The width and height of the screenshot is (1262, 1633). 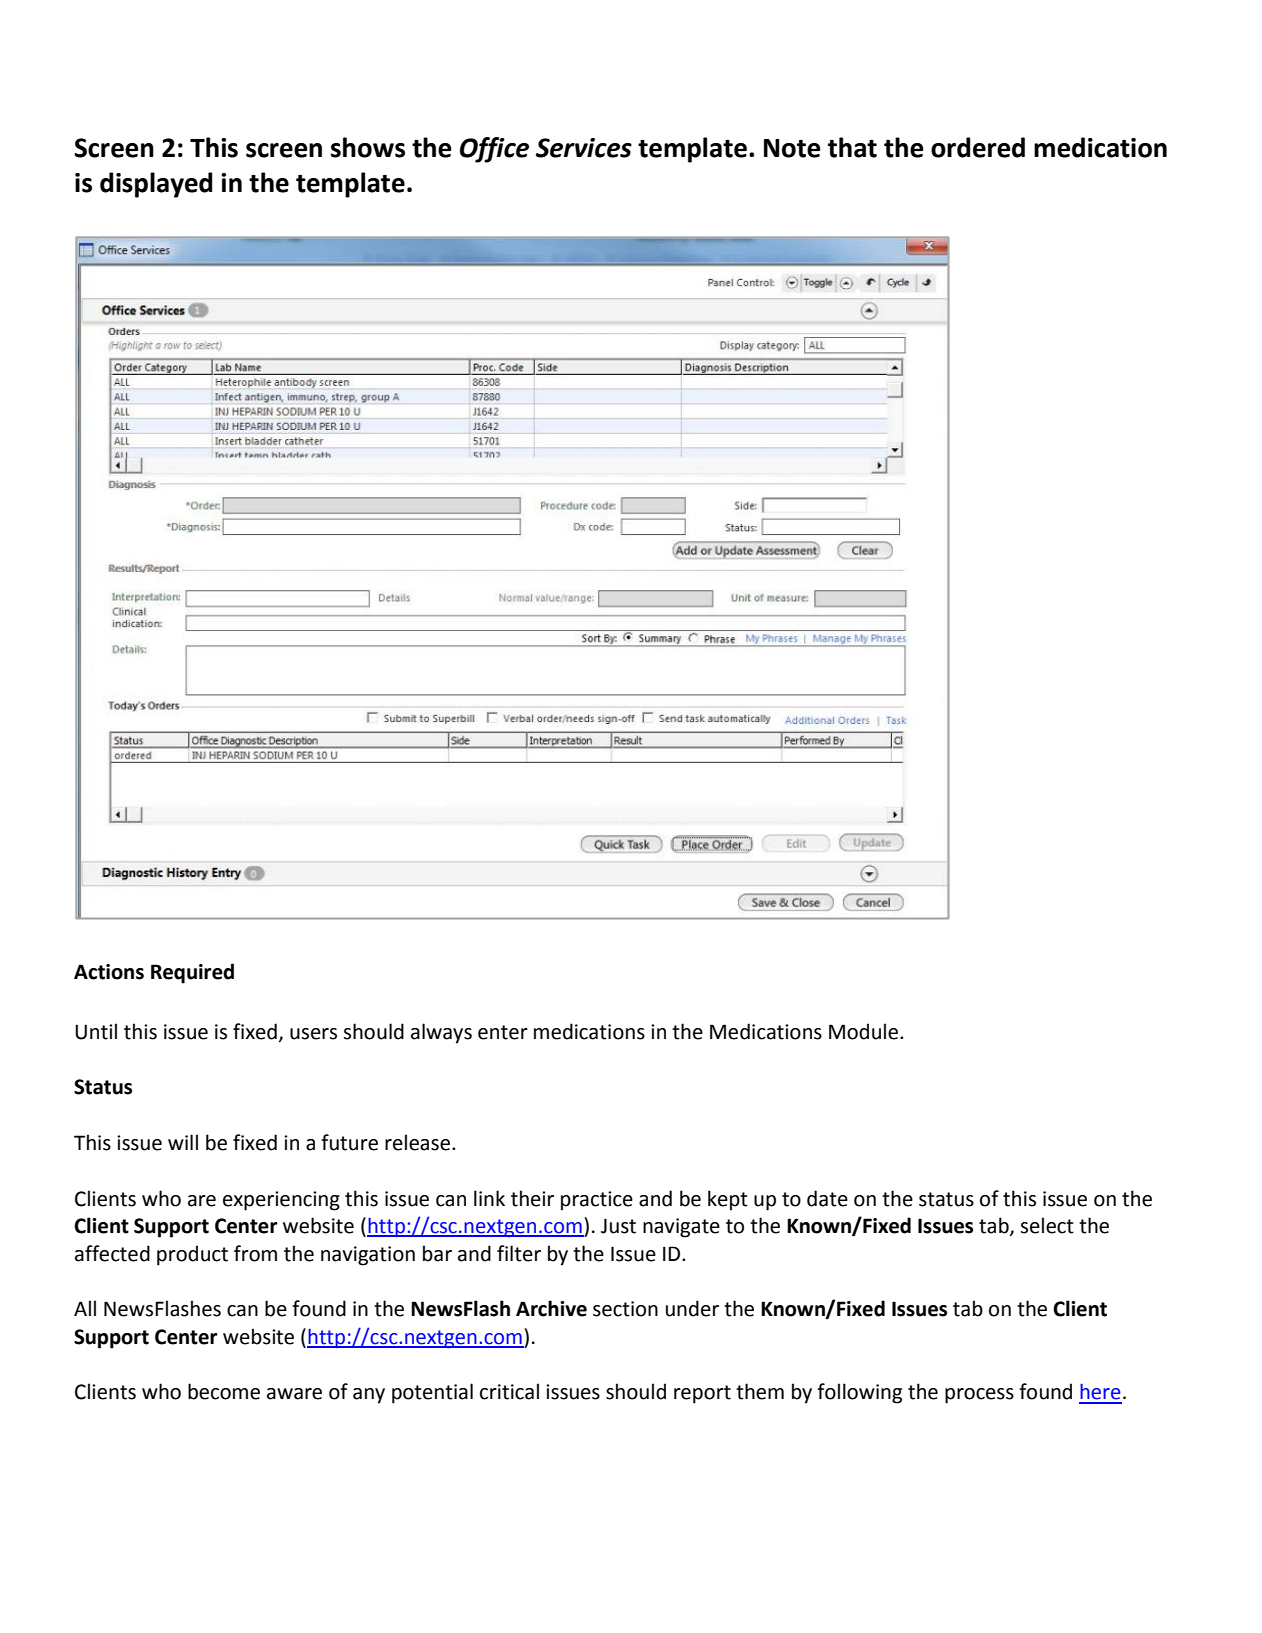 I want to click on Services, so click(x=584, y=148).
